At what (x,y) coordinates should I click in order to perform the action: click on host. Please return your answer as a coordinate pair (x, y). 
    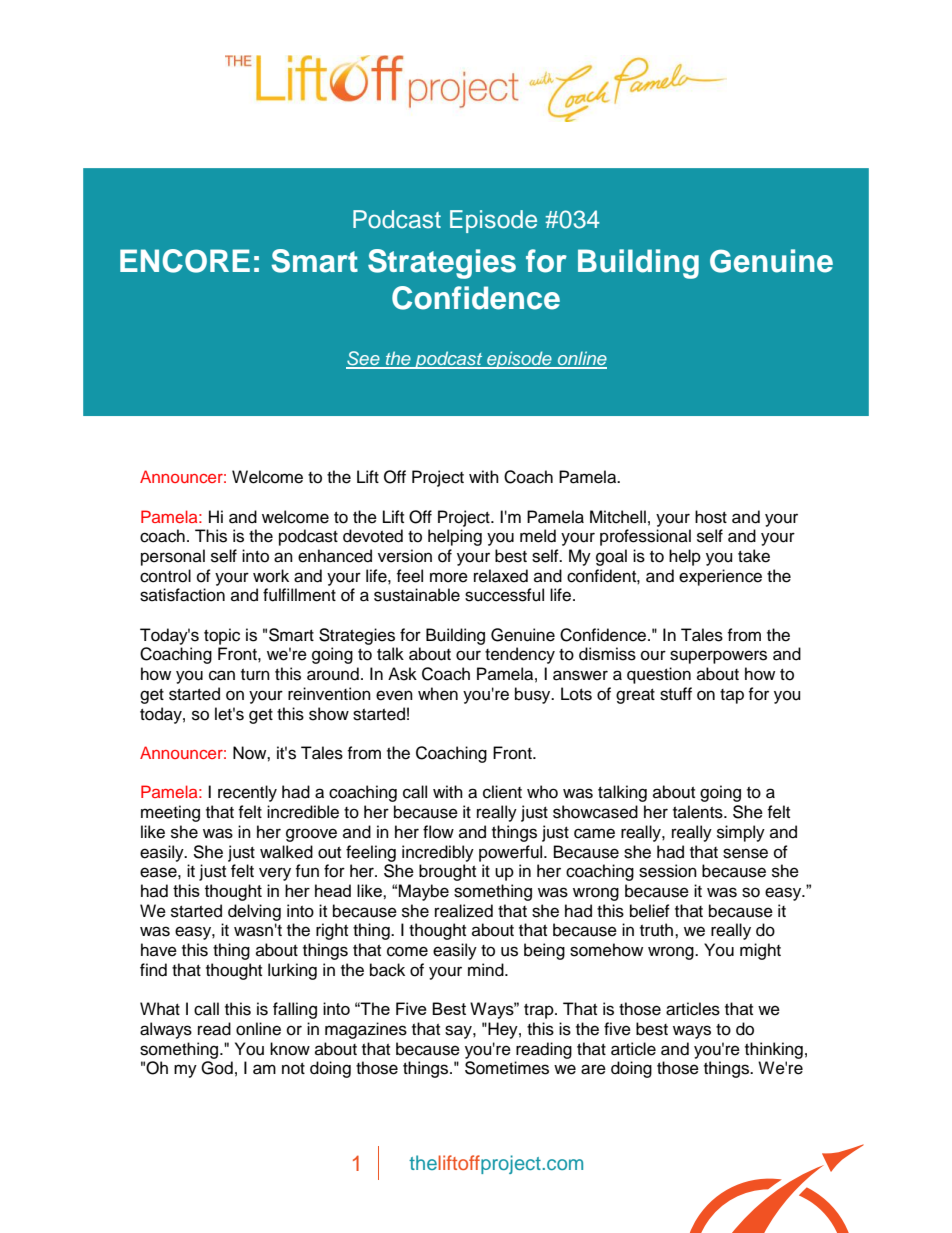
    Looking at the image, I should click on (711, 517).
